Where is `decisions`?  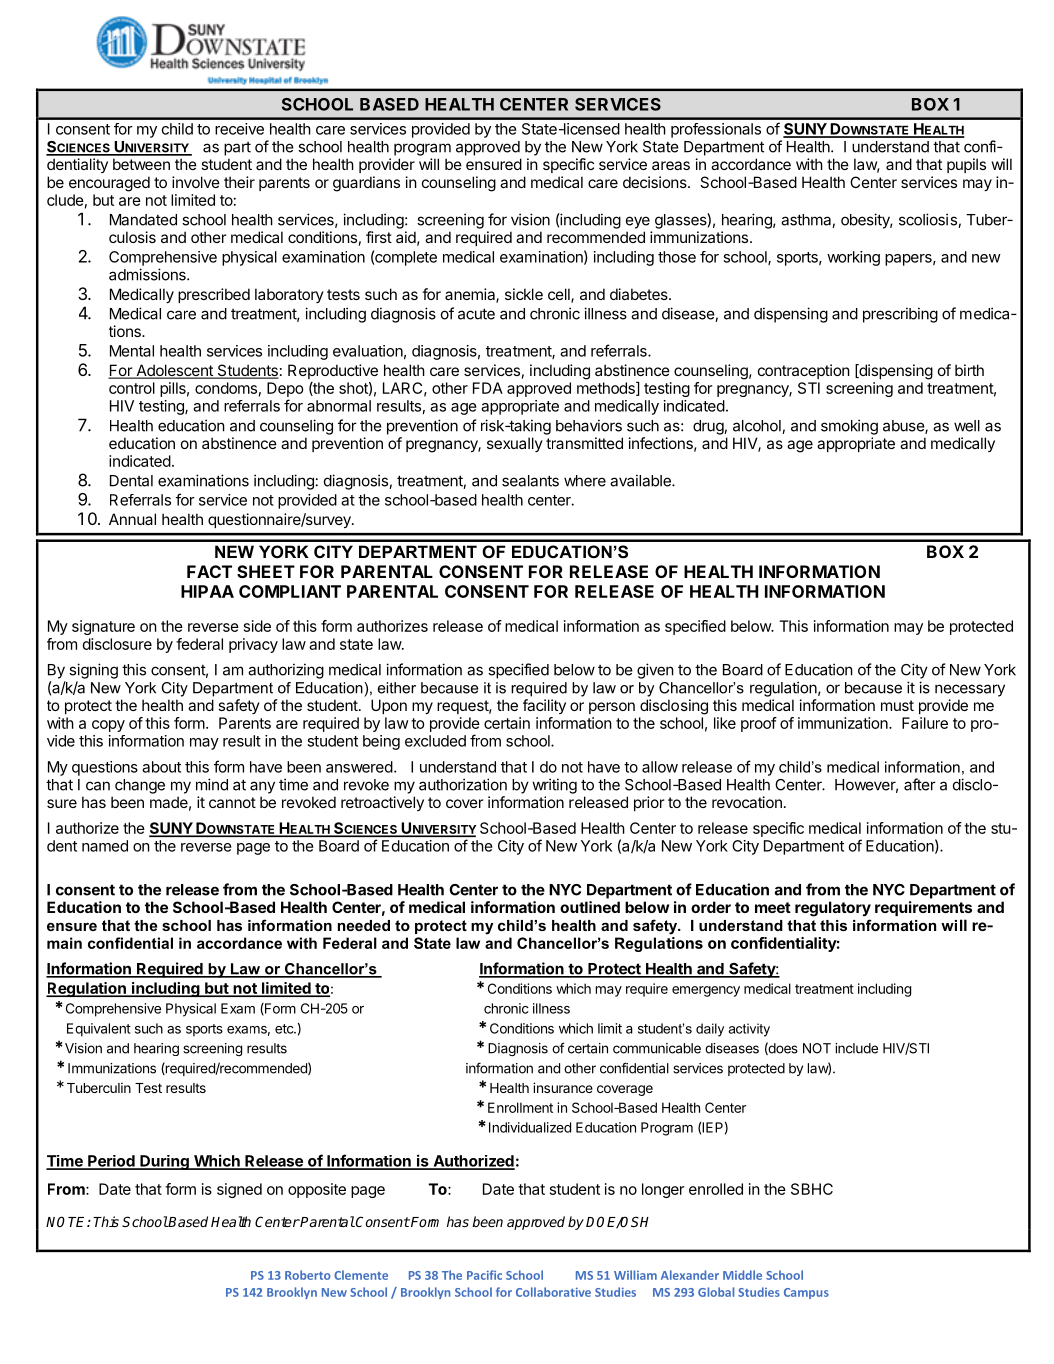 decisions is located at coordinates (656, 182).
